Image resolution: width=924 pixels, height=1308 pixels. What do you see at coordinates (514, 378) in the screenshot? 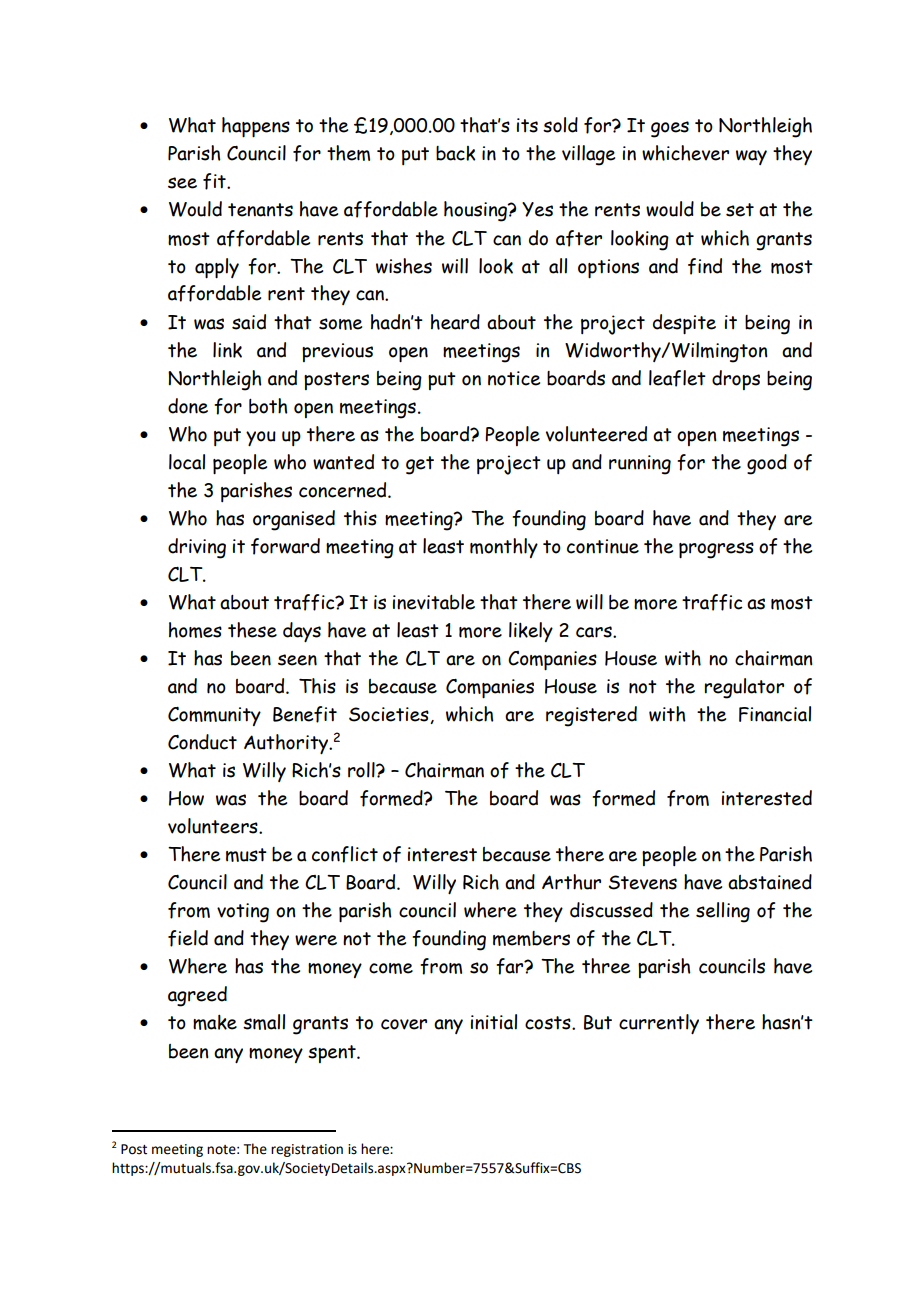
I see `notice` at bounding box center [514, 378].
